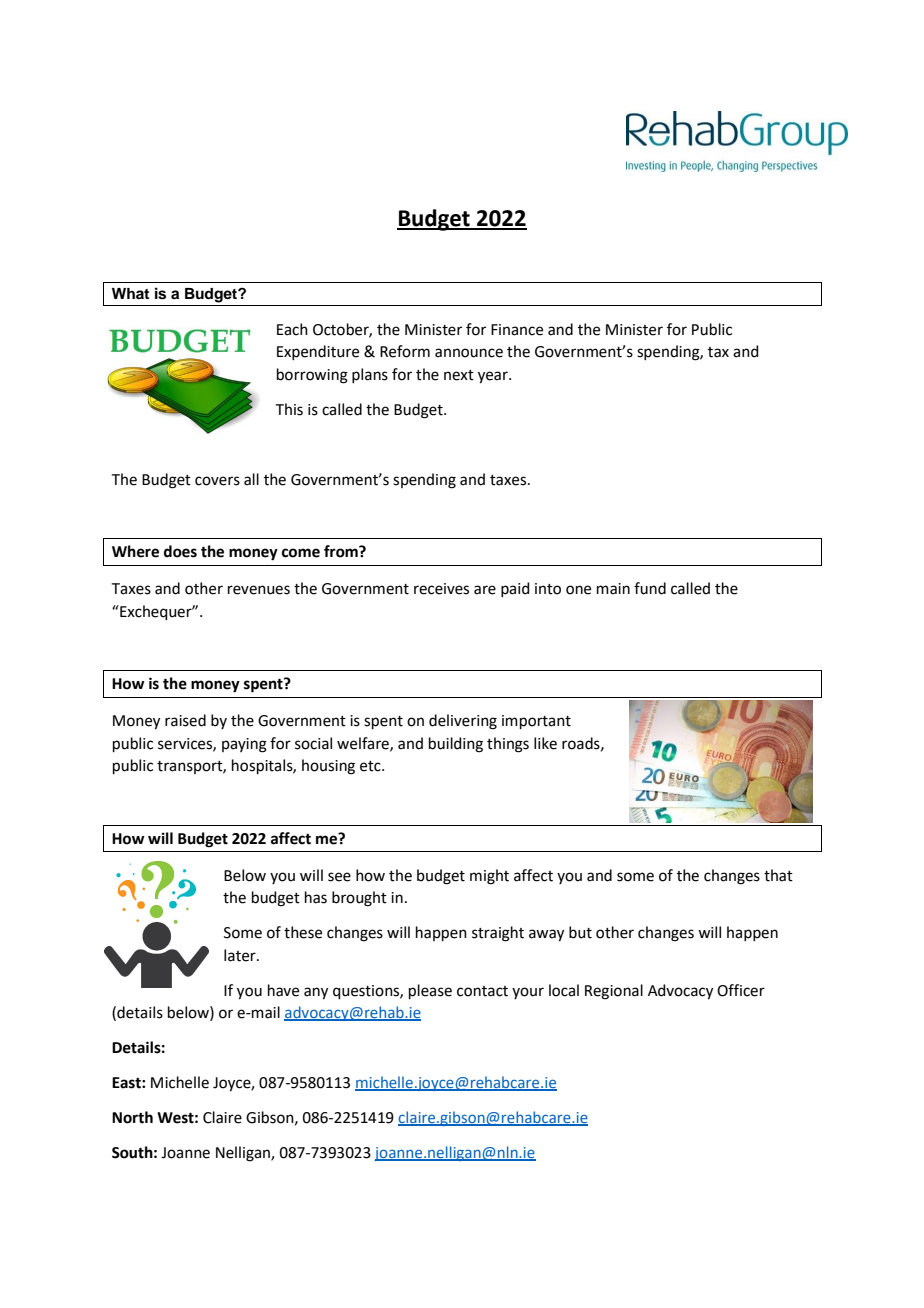  What do you see at coordinates (292, 329) in the image?
I see `Each` at bounding box center [292, 329].
